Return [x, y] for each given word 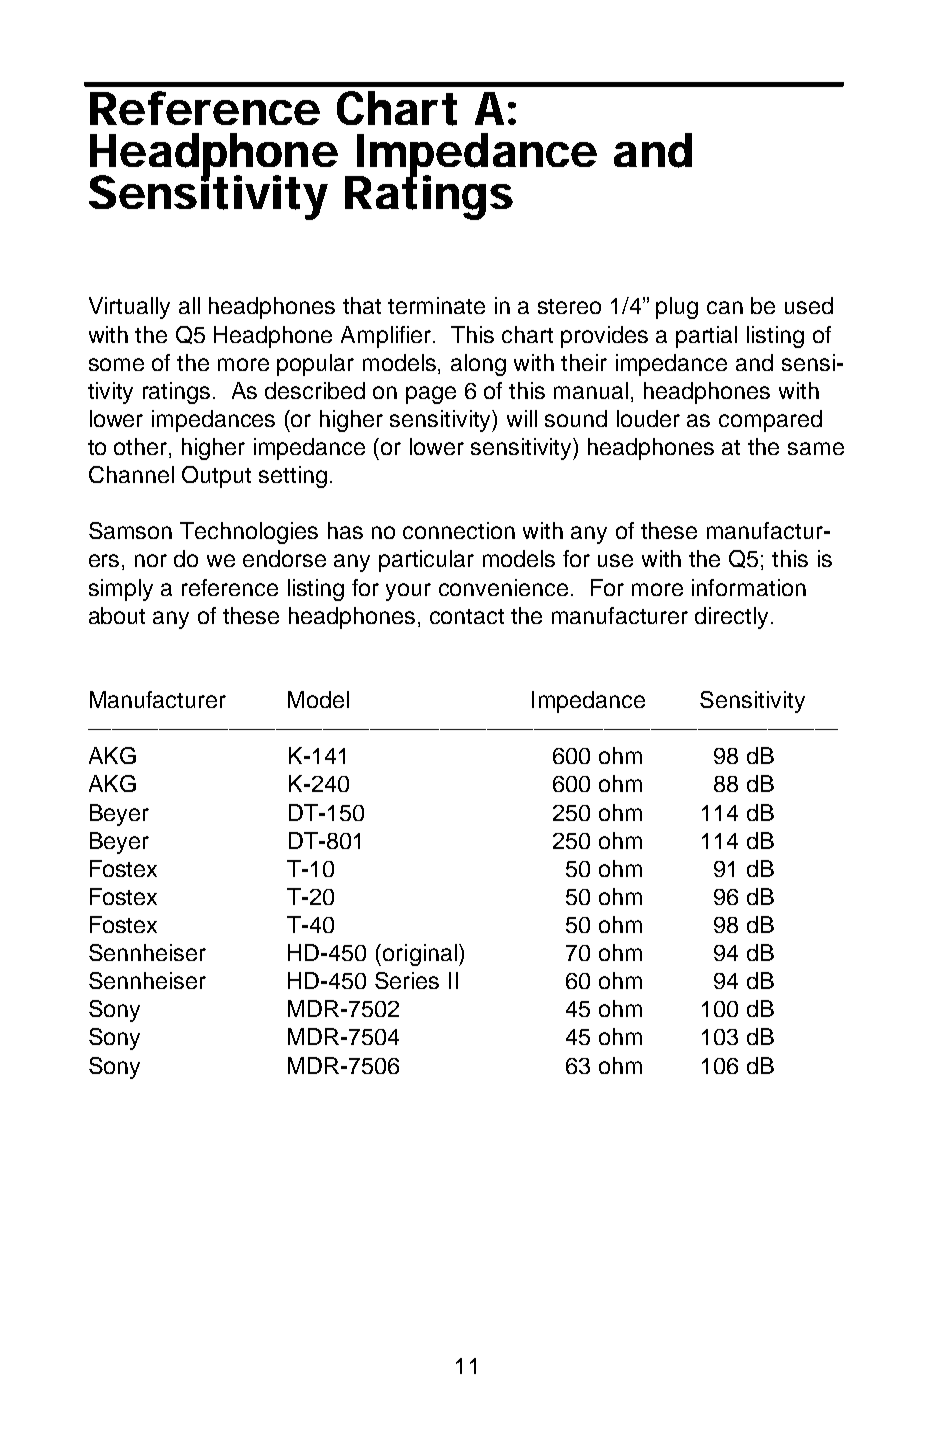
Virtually [129, 308]
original [420, 955]
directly [733, 618]
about [117, 615]
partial [706, 337]
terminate [436, 305]
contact [467, 616]
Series [407, 980]
